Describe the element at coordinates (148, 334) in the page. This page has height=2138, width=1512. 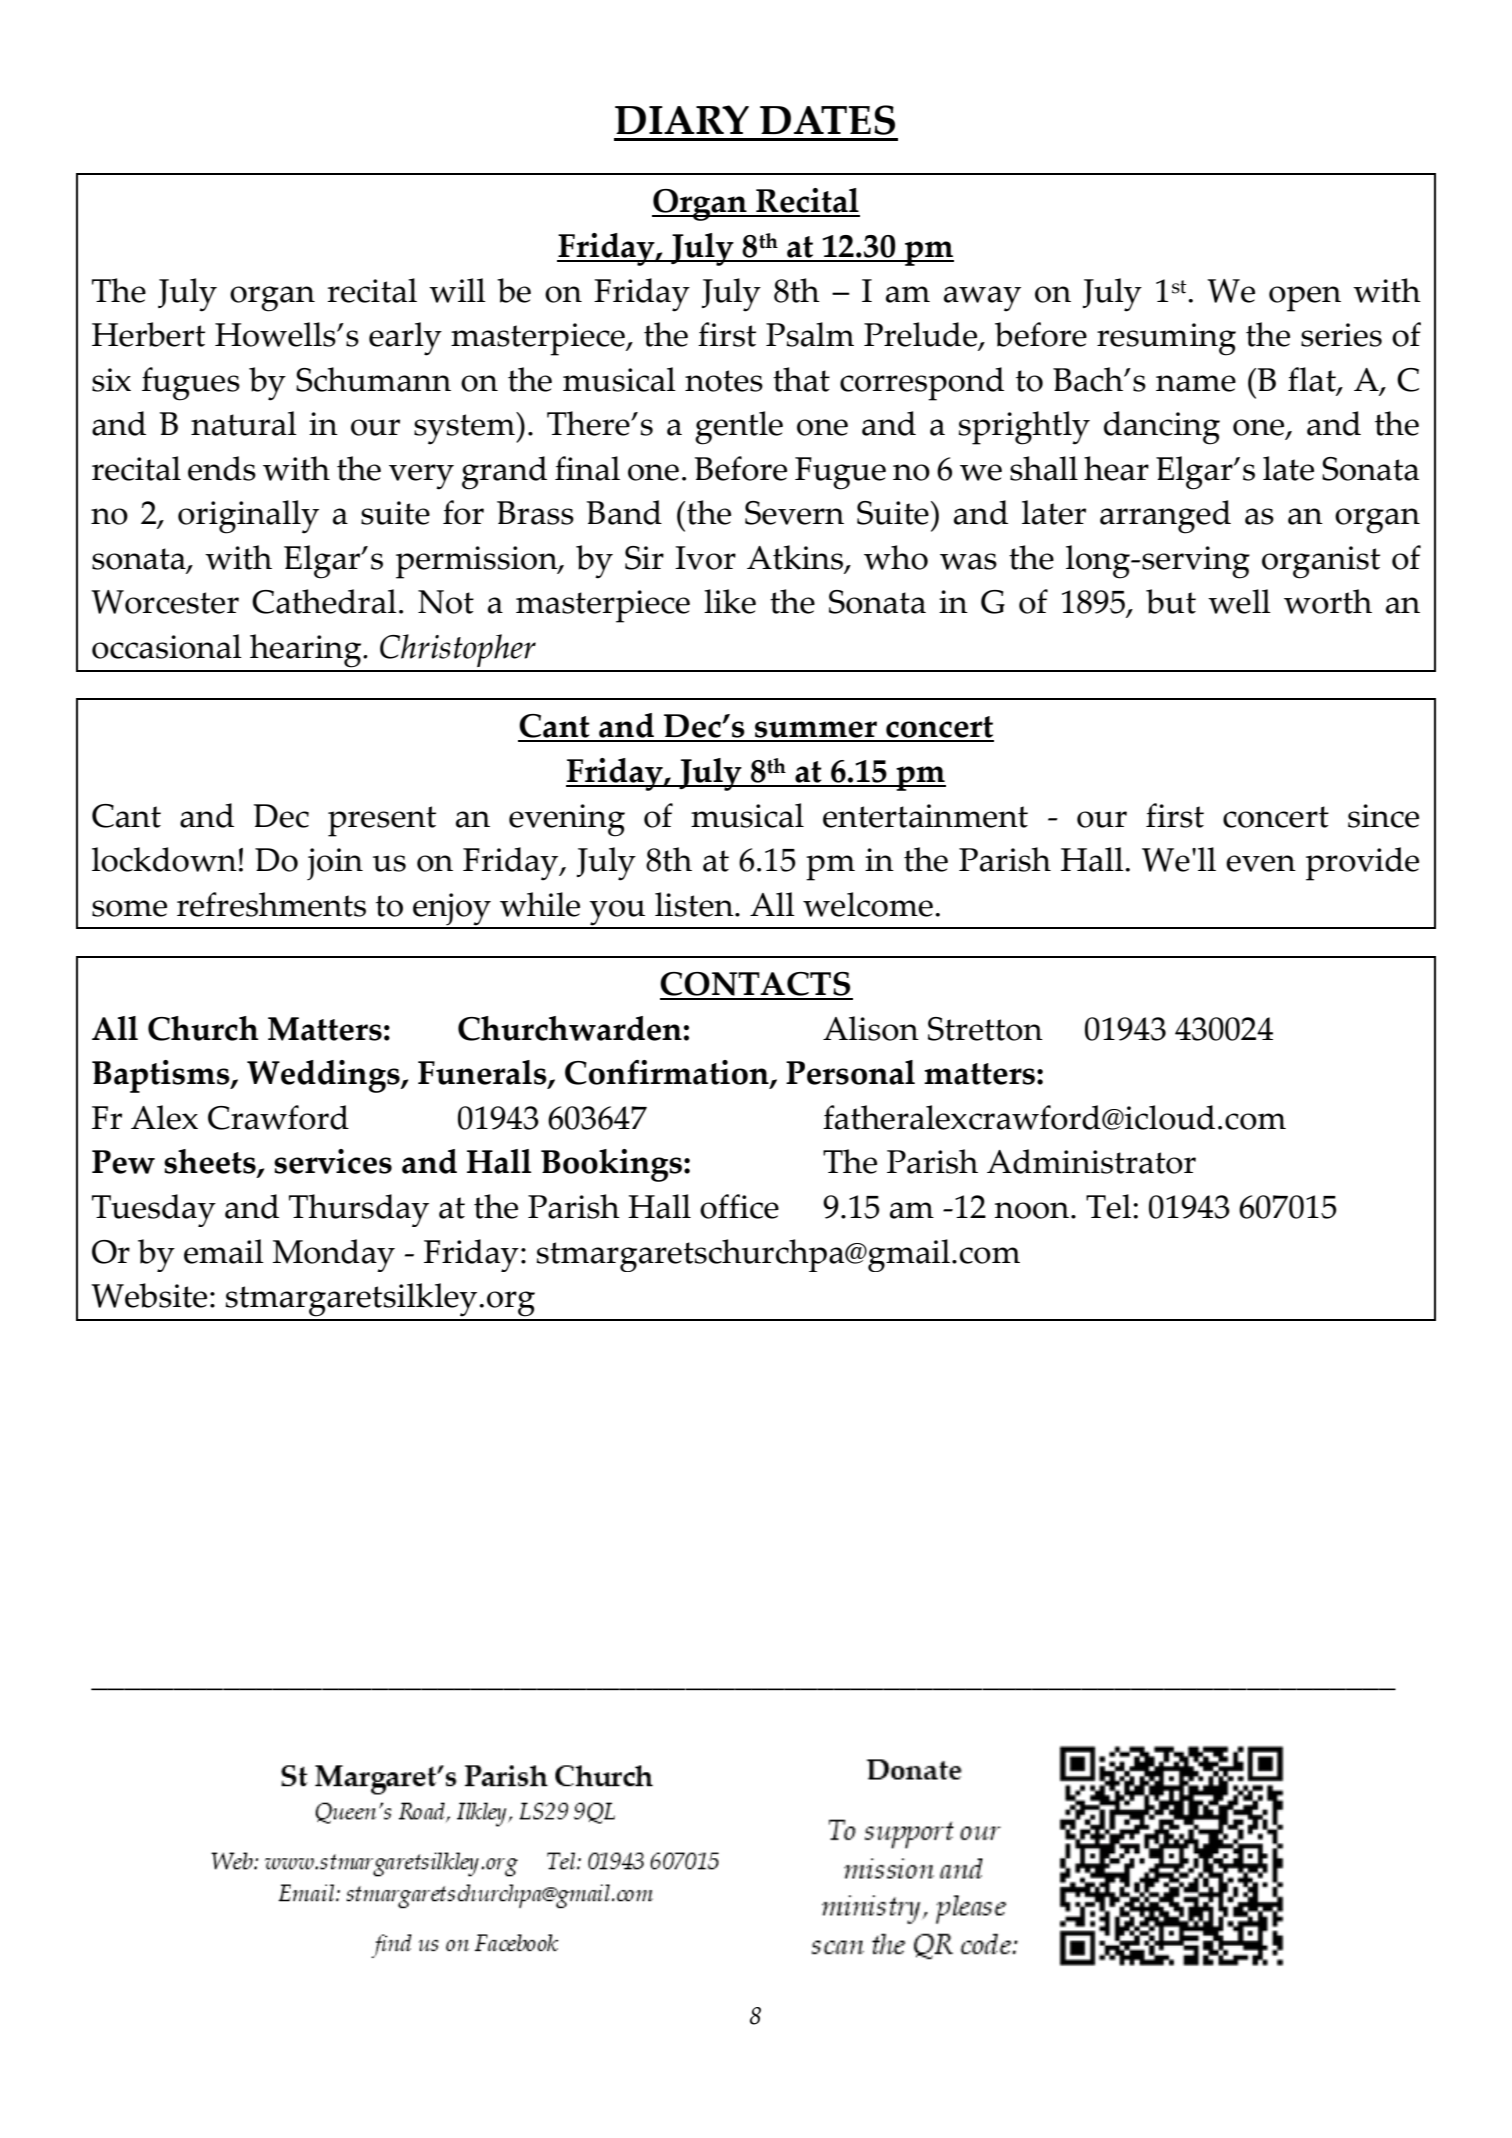
I see `Herbert` at that location.
